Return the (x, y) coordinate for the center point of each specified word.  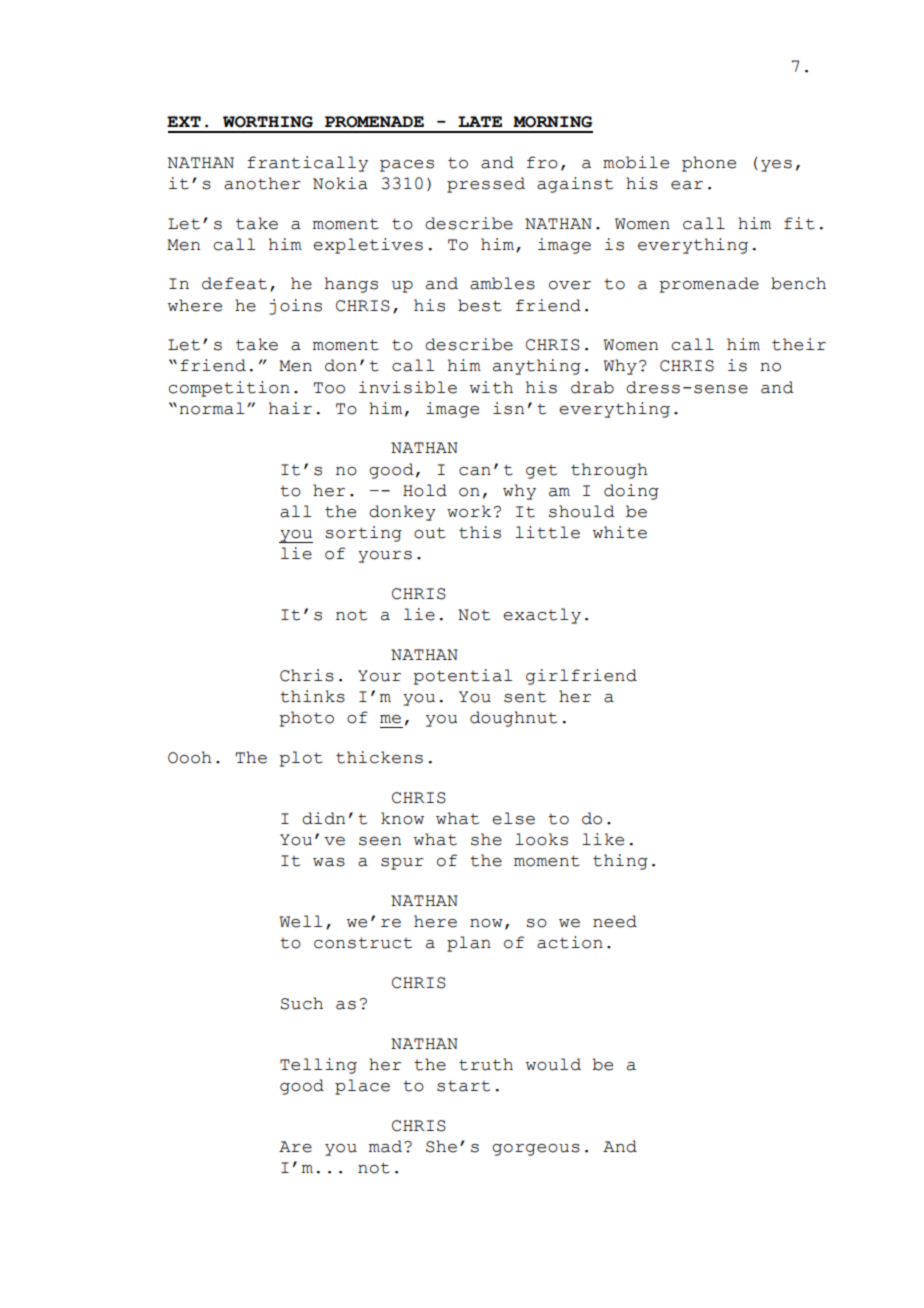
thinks (312, 696)
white (620, 532)
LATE (480, 121)
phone (709, 164)
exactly (542, 616)
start (463, 1086)
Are (295, 1147)
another (262, 183)
